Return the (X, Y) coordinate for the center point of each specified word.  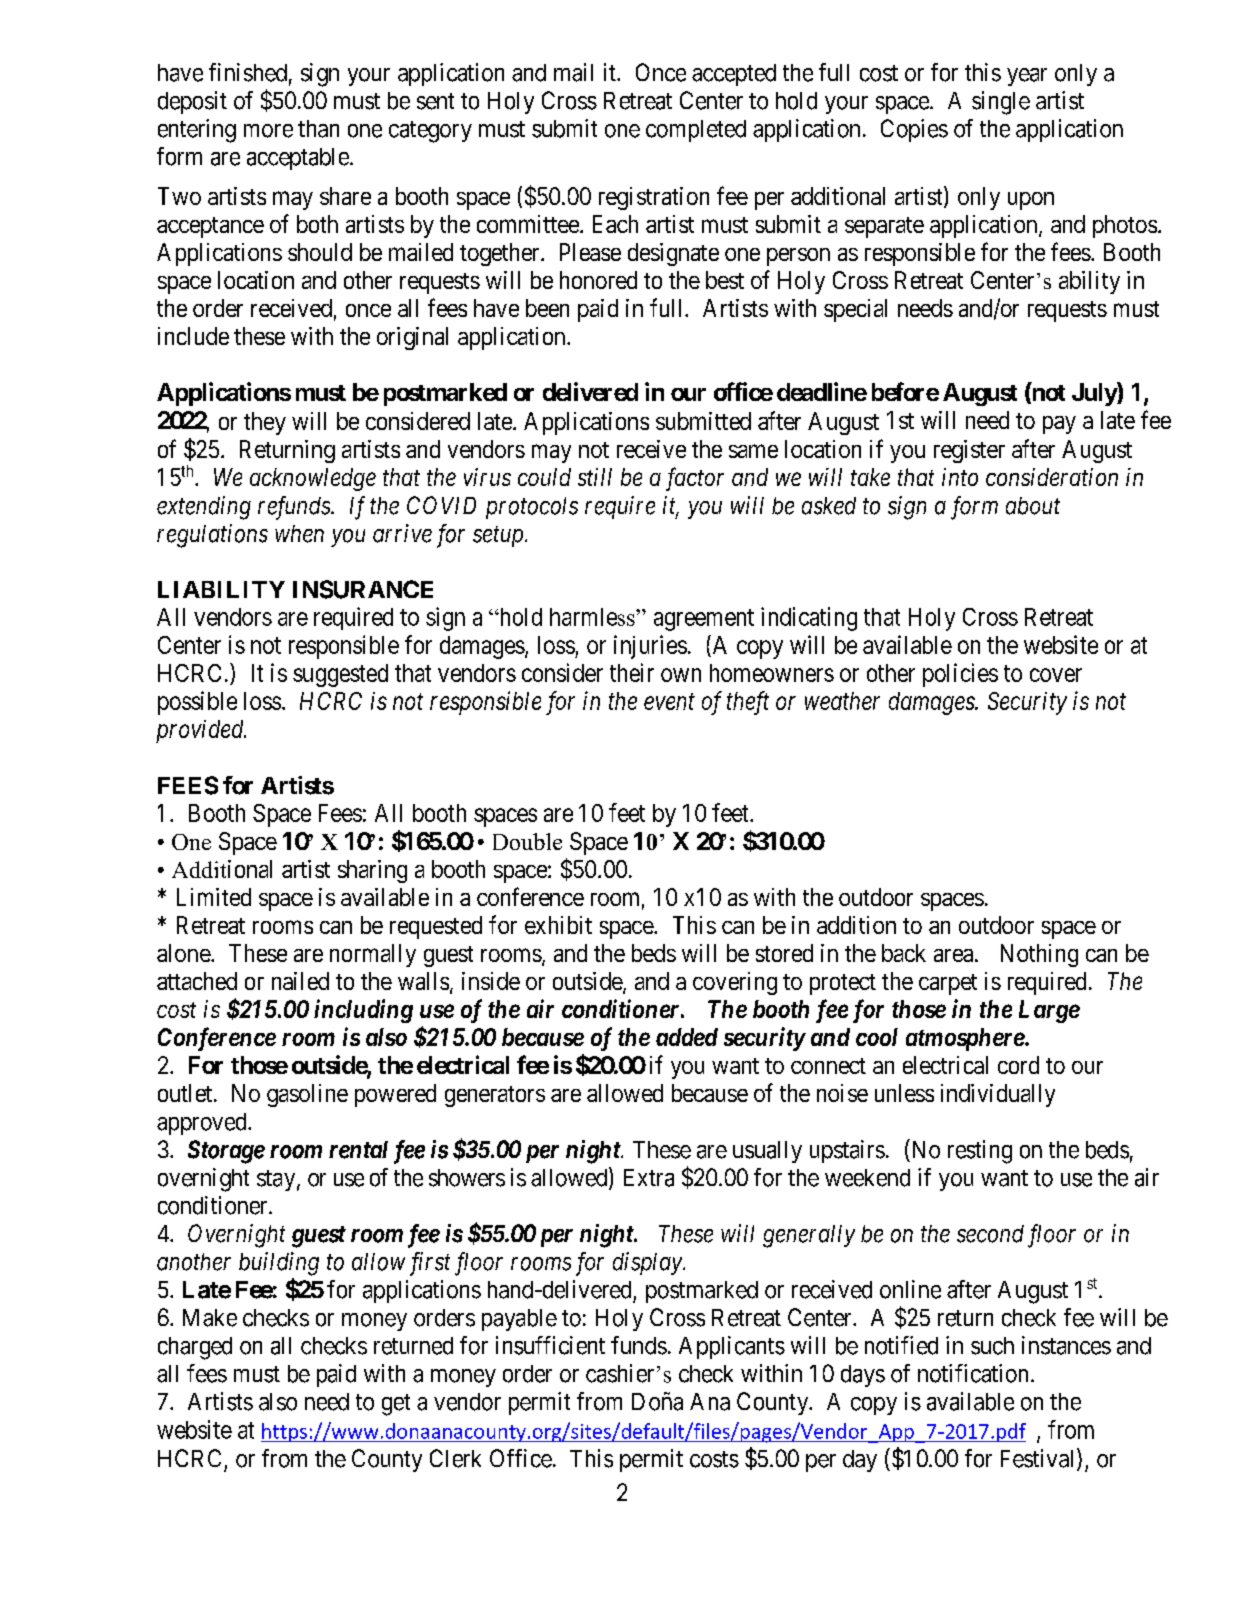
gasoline (307, 1095)
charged (195, 1348)
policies (960, 675)
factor (695, 479)
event (669, 702)
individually (998, 1095)
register (969, 451)
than (318, 129)
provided (201, 731)
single (1001, 103)
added (687, 1037)
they (265, 423)
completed (696, 131)
